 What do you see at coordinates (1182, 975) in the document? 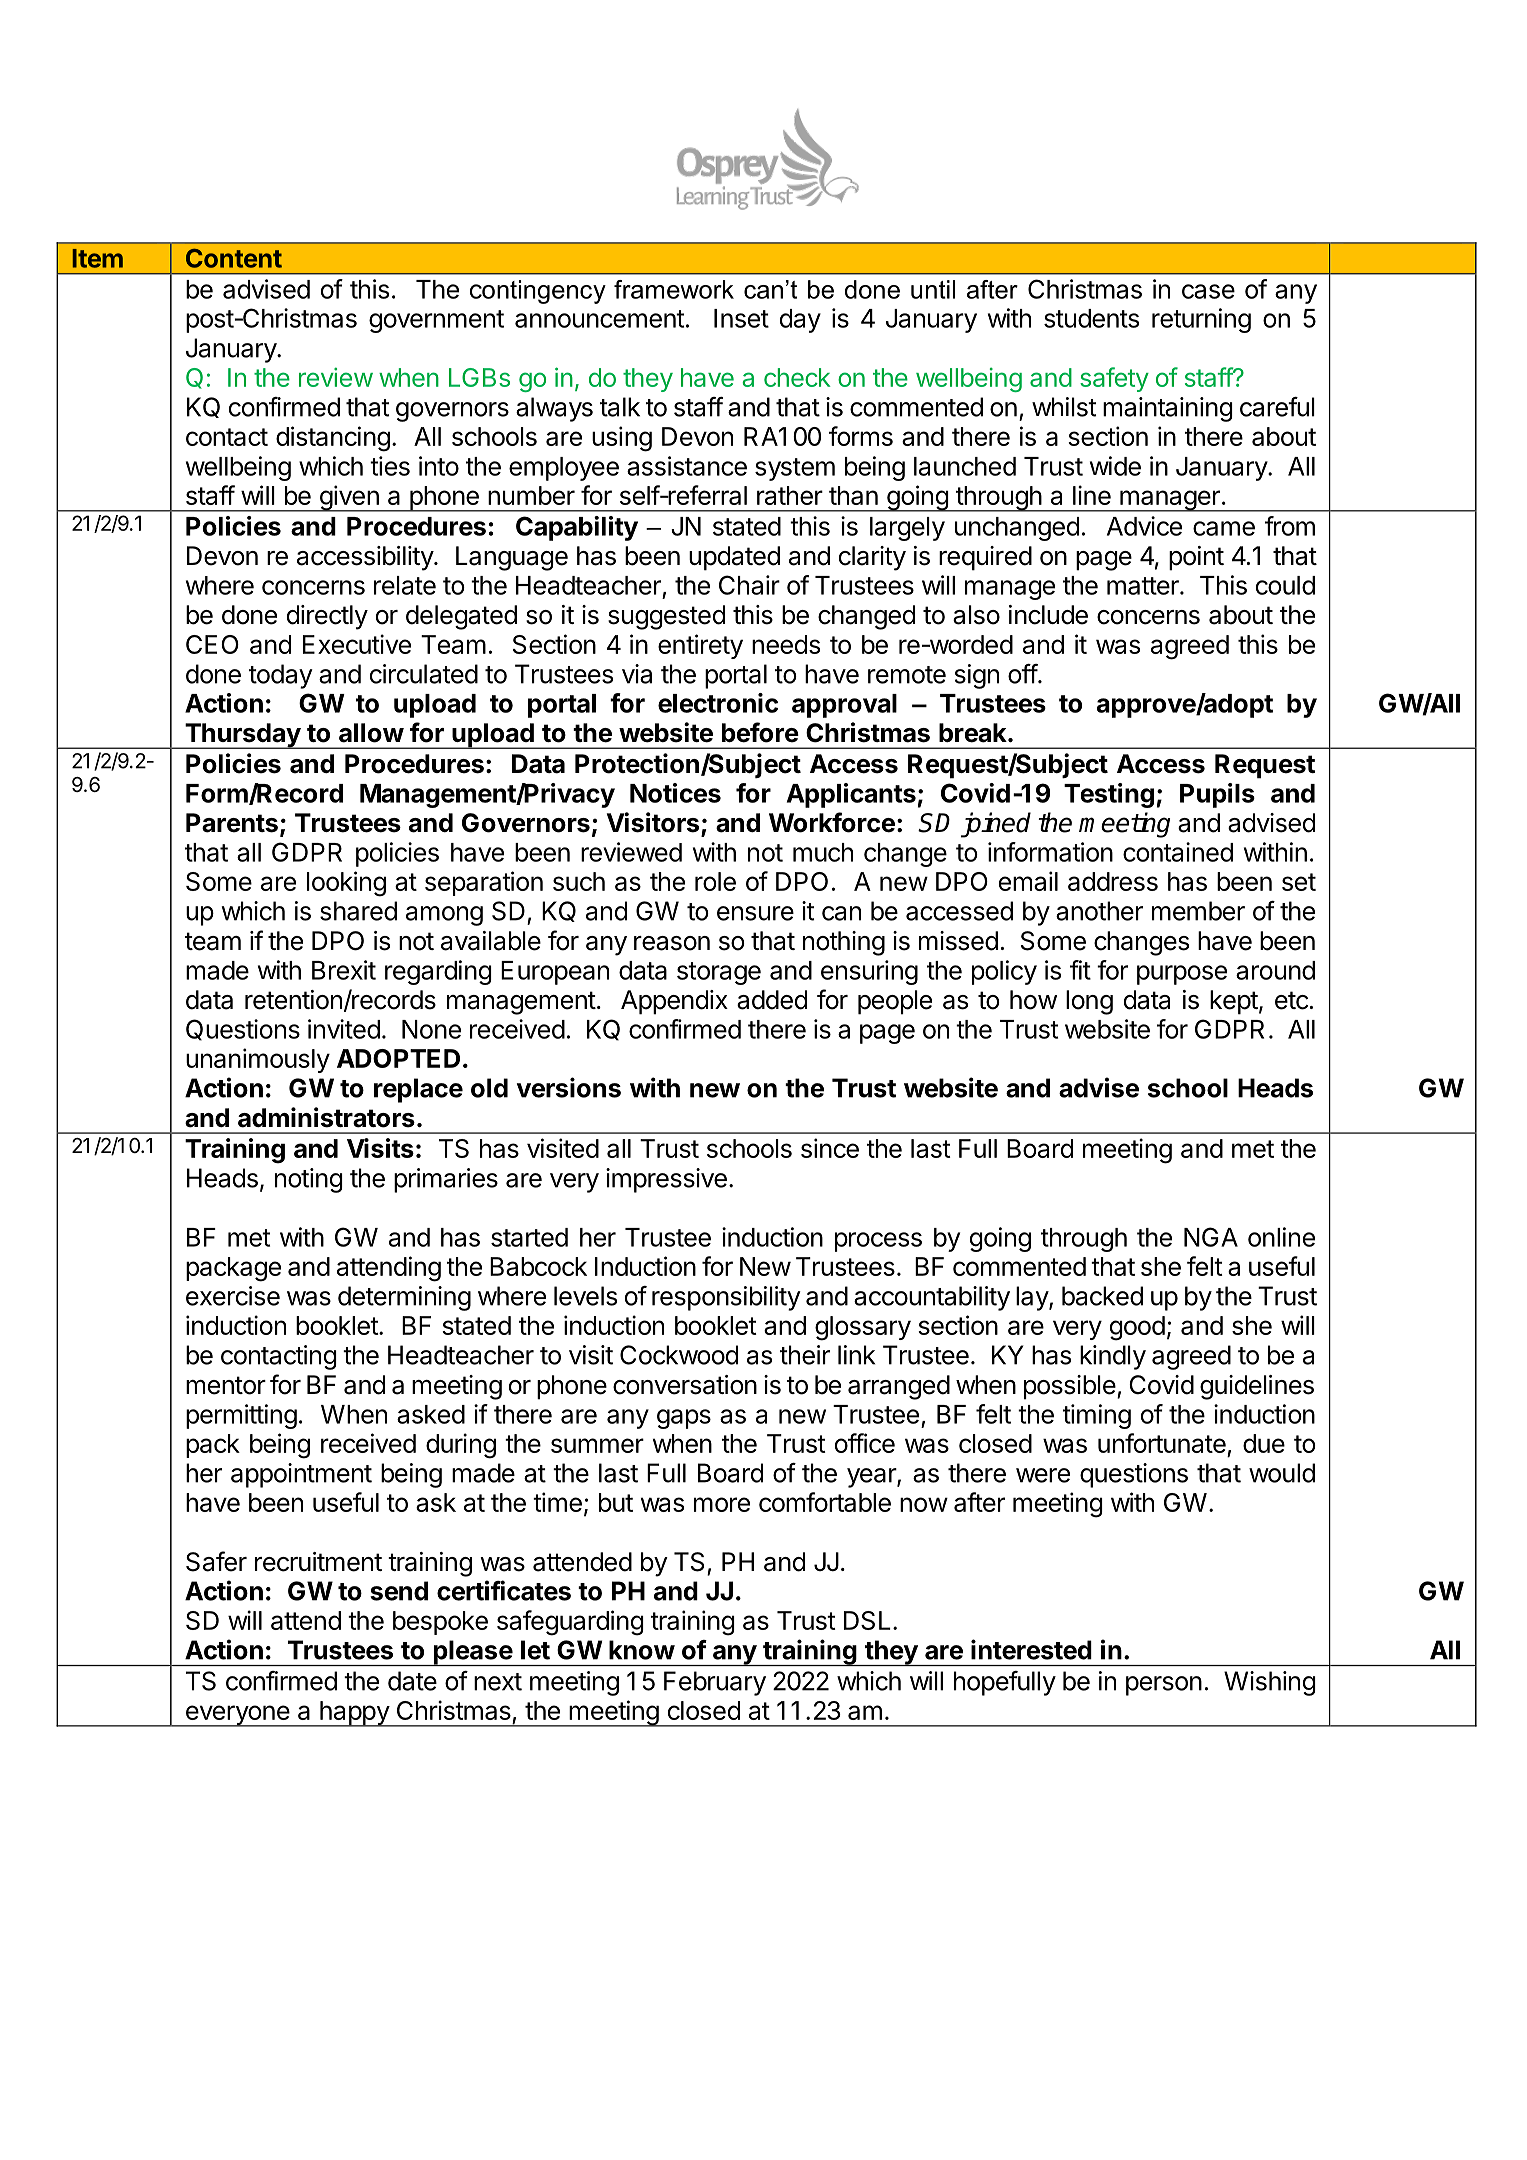
I see `purpose` at bounding box center [1182, 975].
